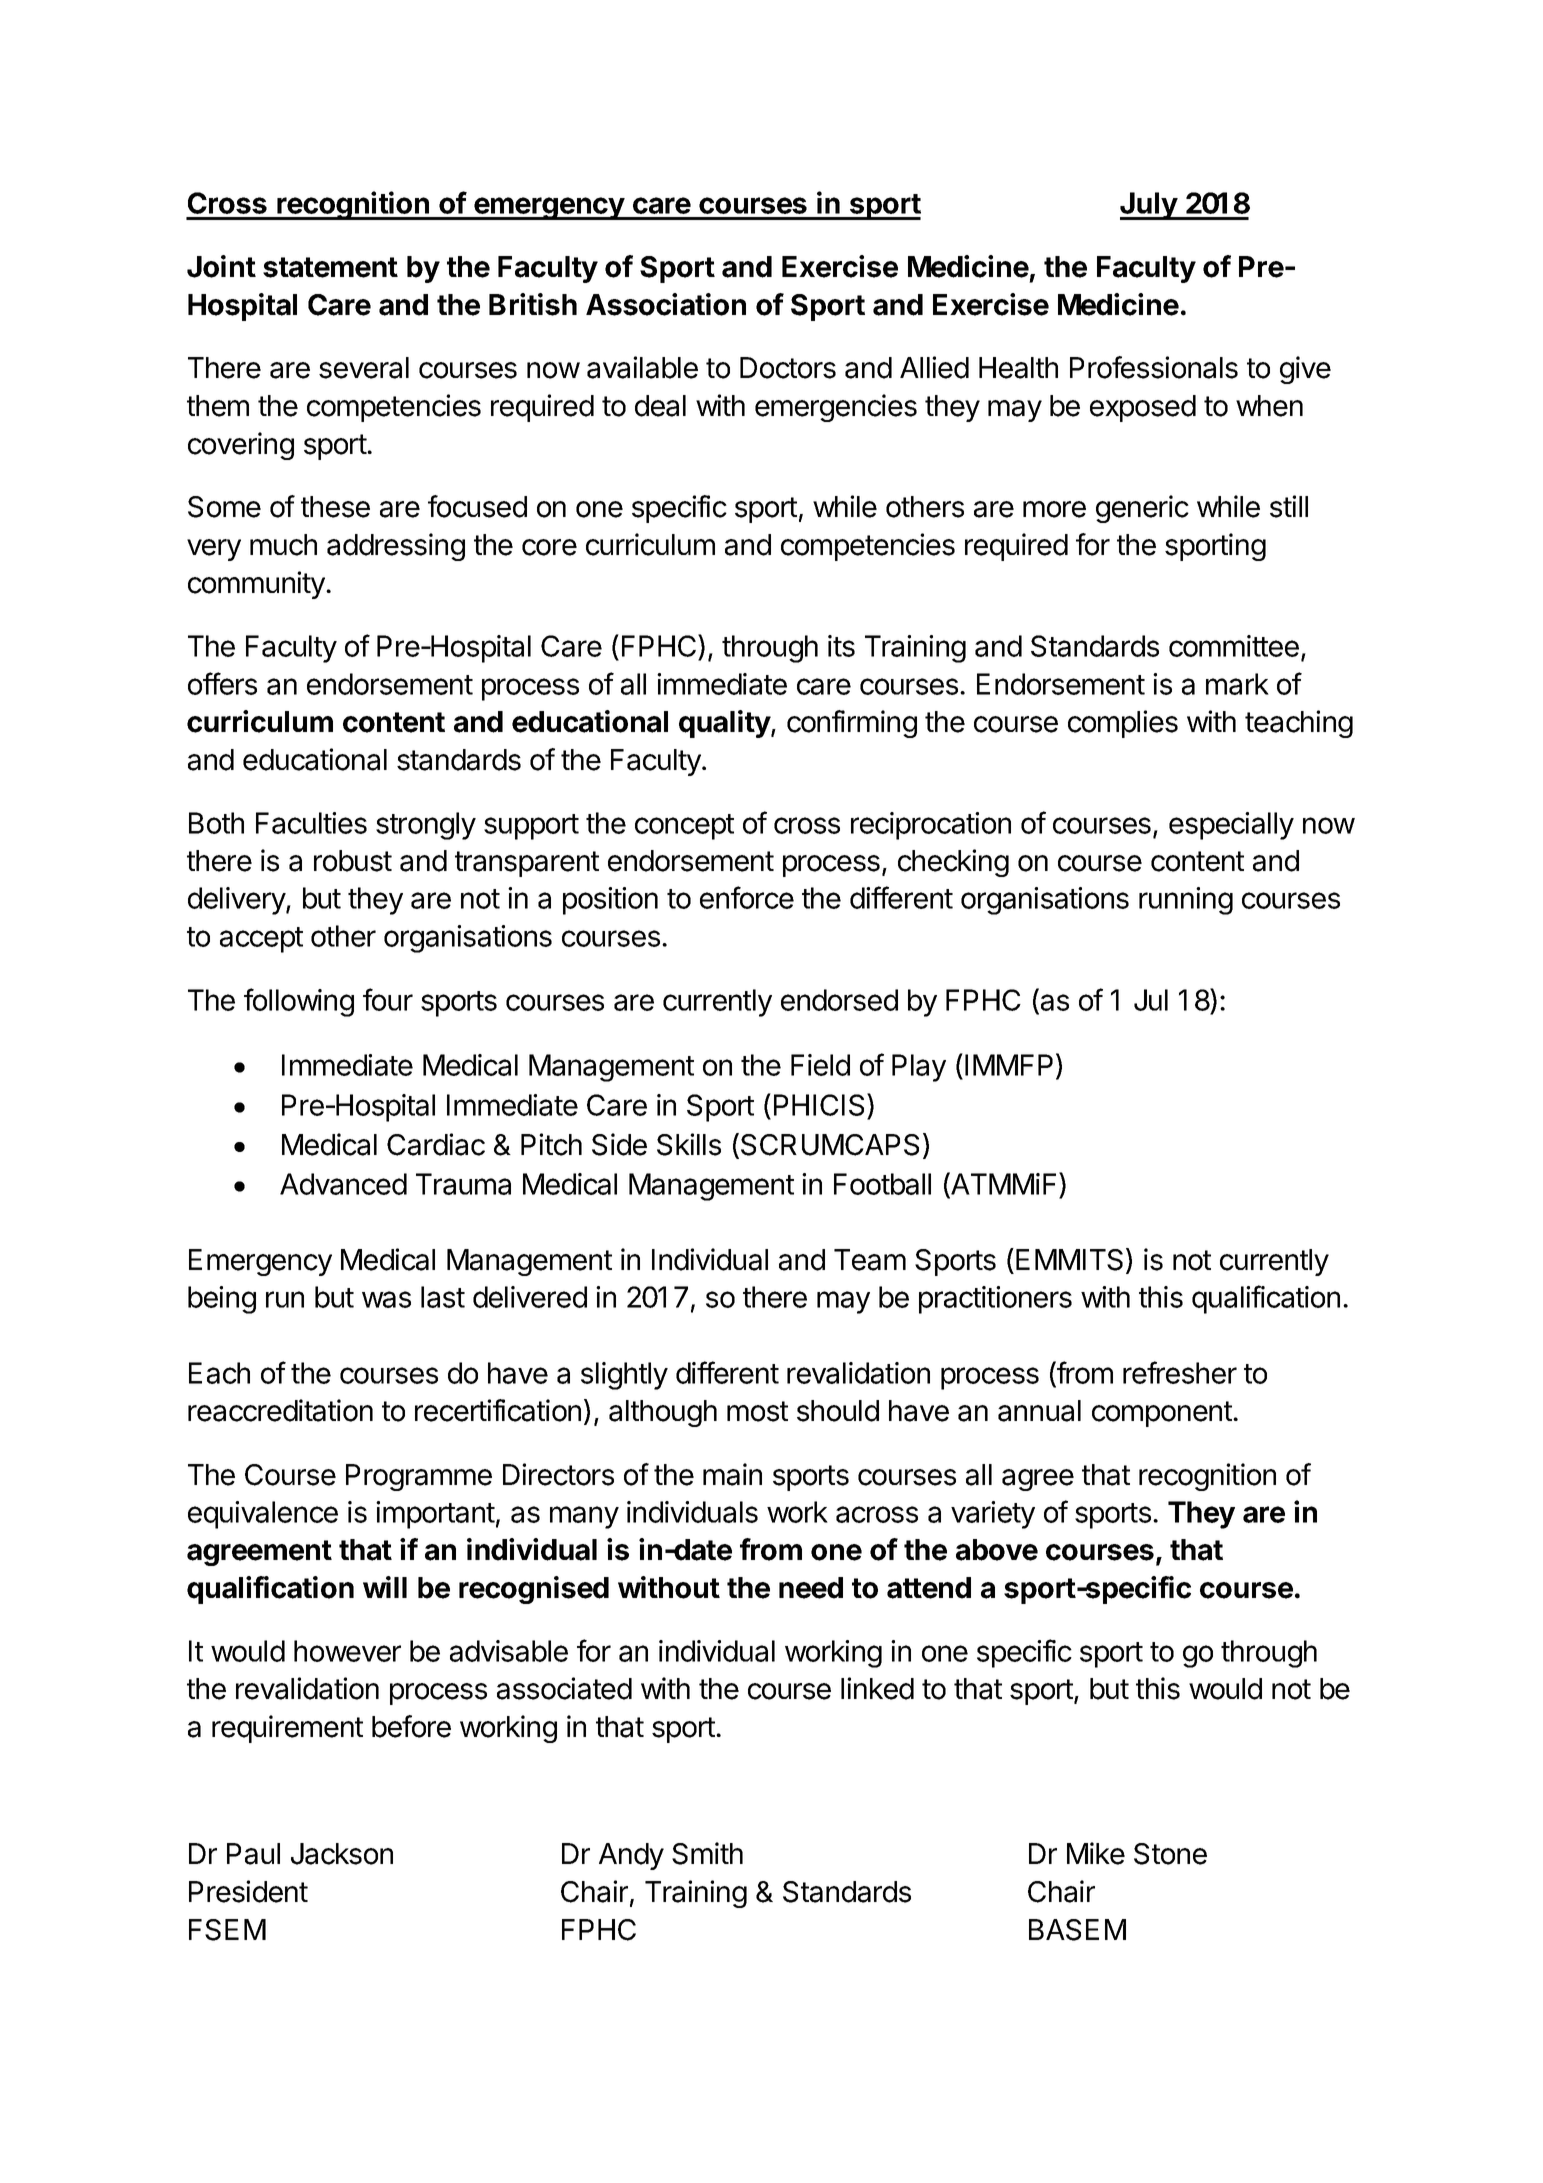 This screenshot has height=2183, width=1543. What do you see at coordinates (1149, 206) in the screenshot?
I see `July` at bounding box center [1149, 206].
